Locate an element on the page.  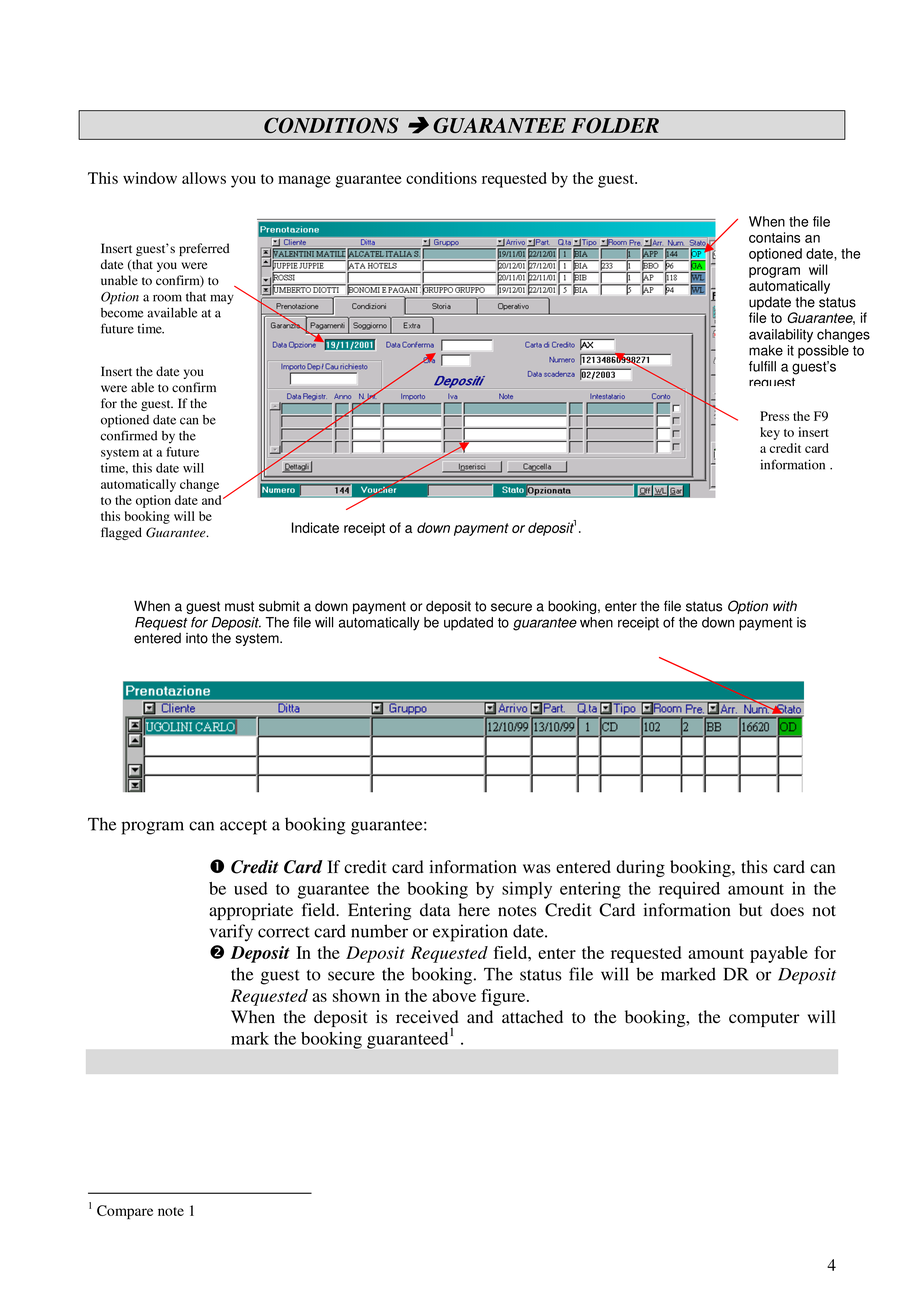
was is located at coordinates (537, 869).
